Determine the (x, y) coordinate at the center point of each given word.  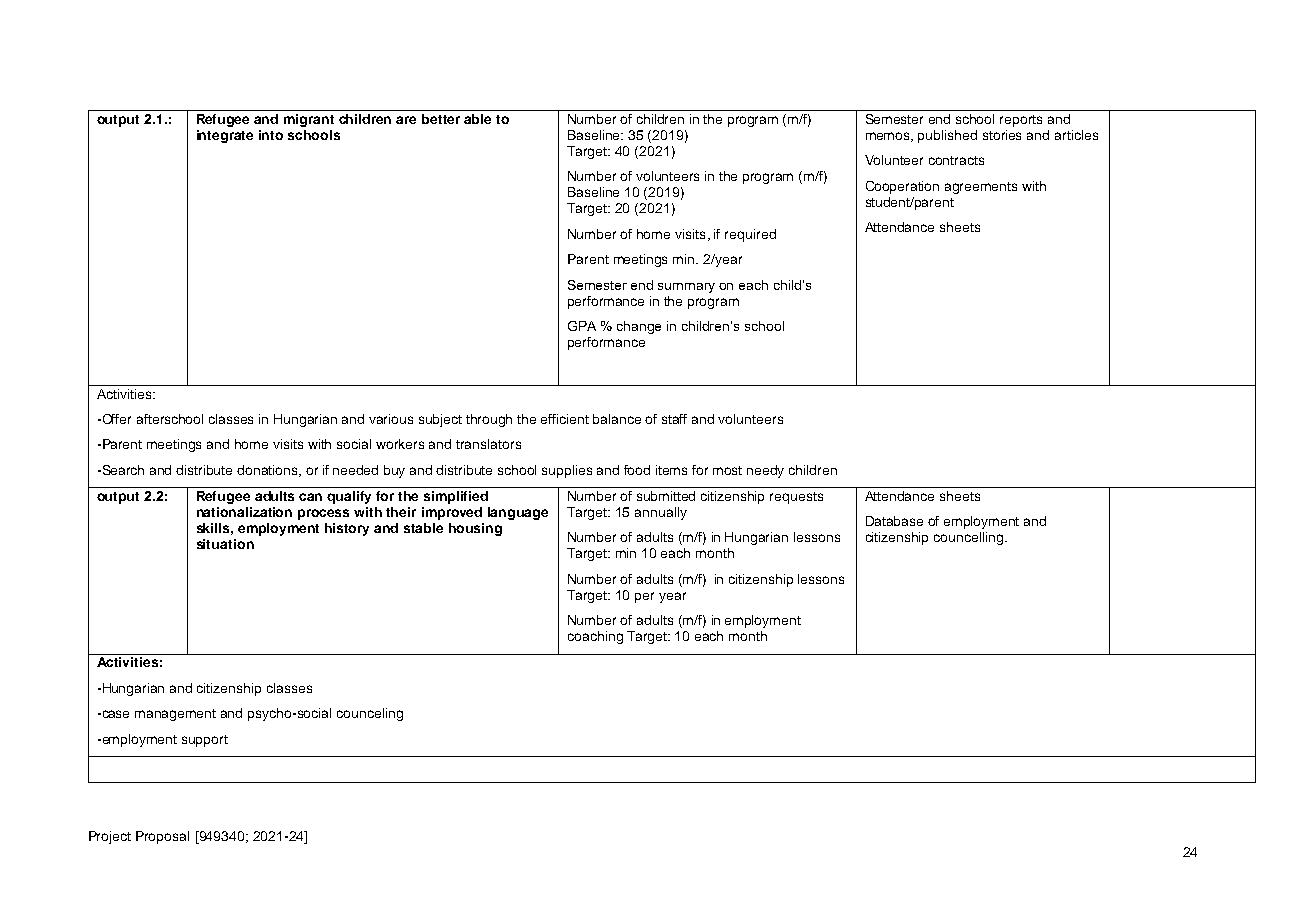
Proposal (162, 837)
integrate (225, 136)
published (947, 136)
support (205, 741)
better (441, 119)
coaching (595, 637)
